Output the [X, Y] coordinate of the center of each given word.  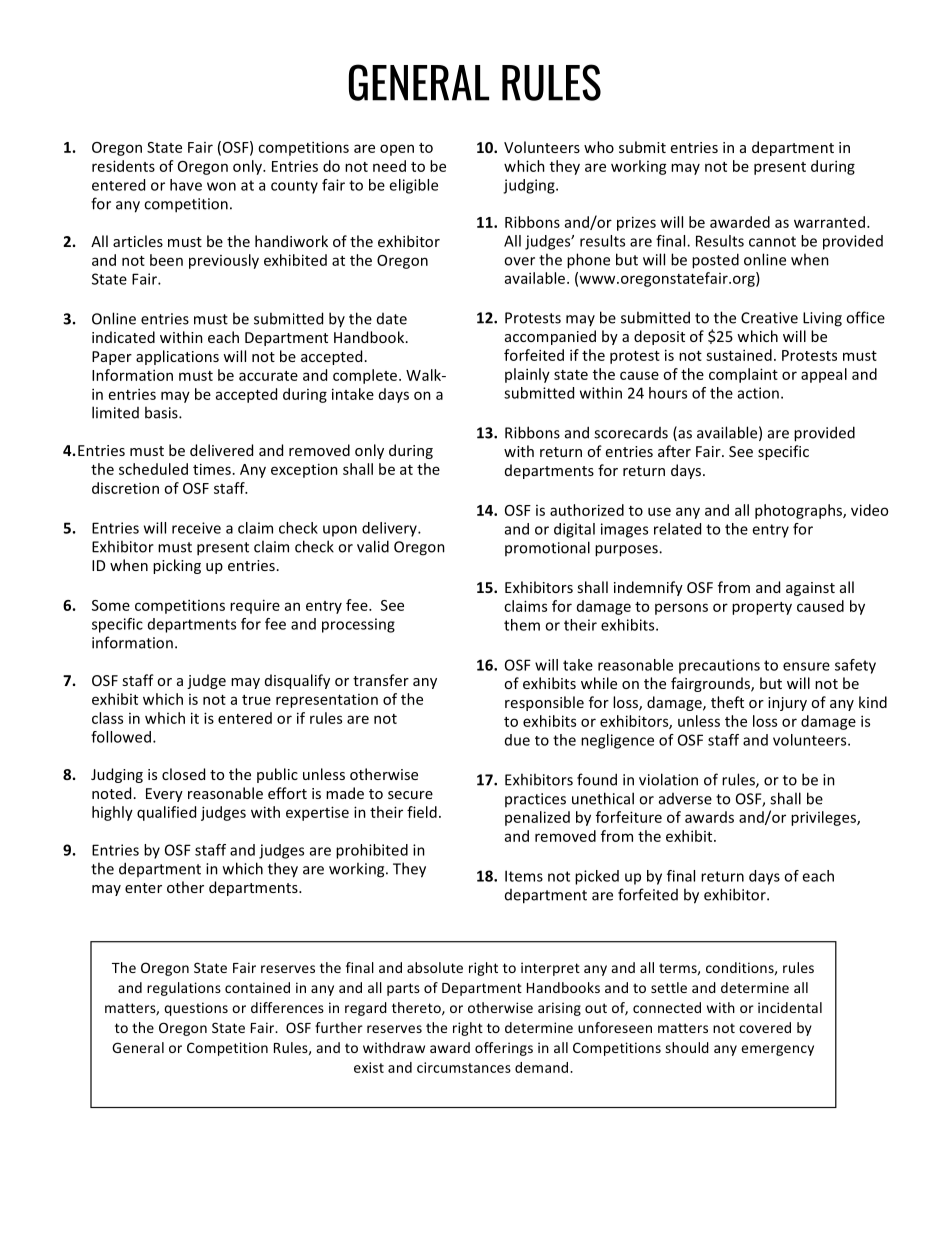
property [762, 608]
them [522, 625]
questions [196, 1009]
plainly [527, 375]
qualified [166, 813]
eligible [413, 186]
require [255, 606]
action [758, 393]
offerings [504, 1049]
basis [162, 412]
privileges [824, 818]
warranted [829, 222]
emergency [777, 1050]
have [186, 185]
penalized [537, 818]
